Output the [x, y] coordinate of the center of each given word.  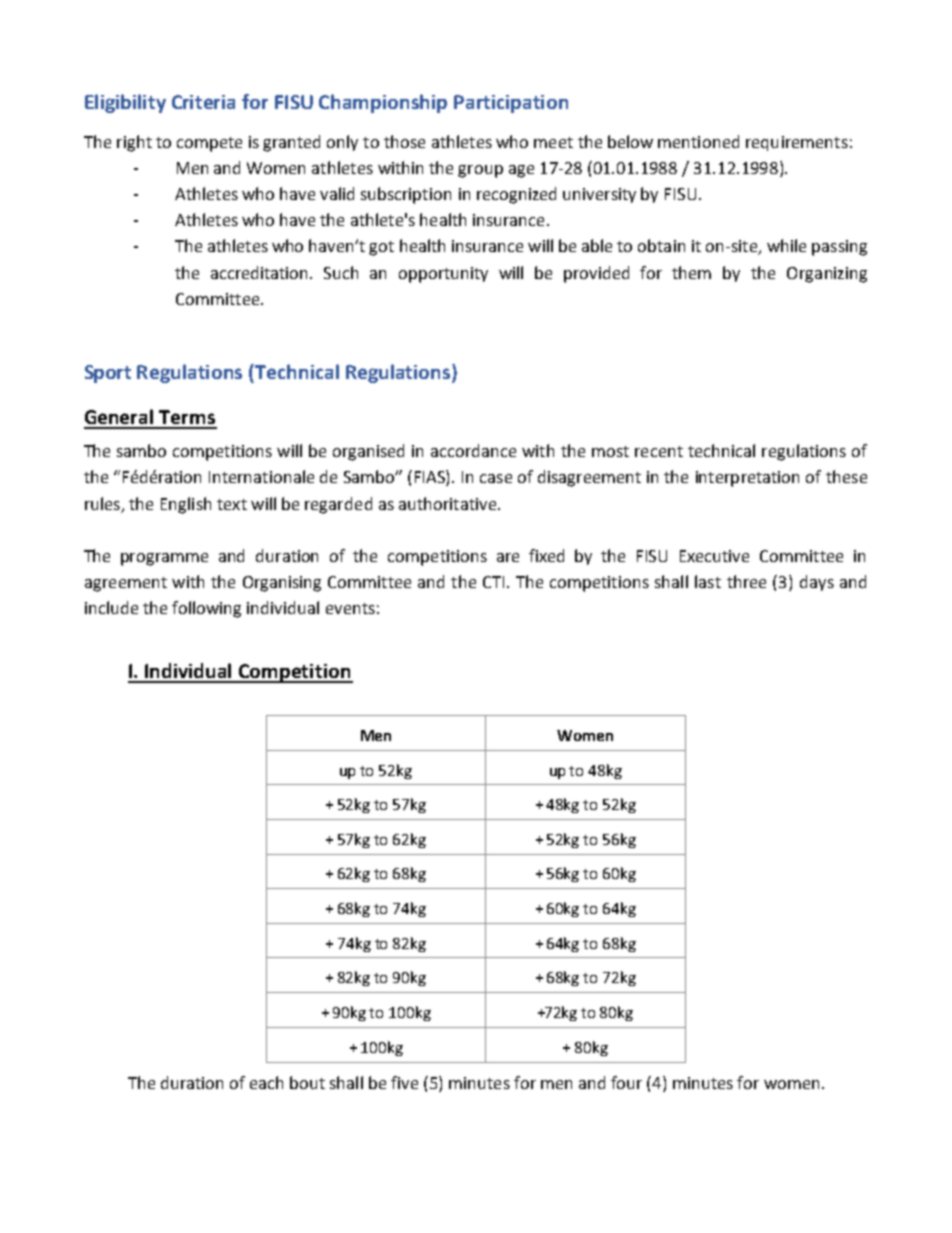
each [266, 1082]
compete [209, 144]
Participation [511, 104]
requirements [797, 143]
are [508, 557]
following [206, 609]
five [404, 1082]
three [746, 581]
